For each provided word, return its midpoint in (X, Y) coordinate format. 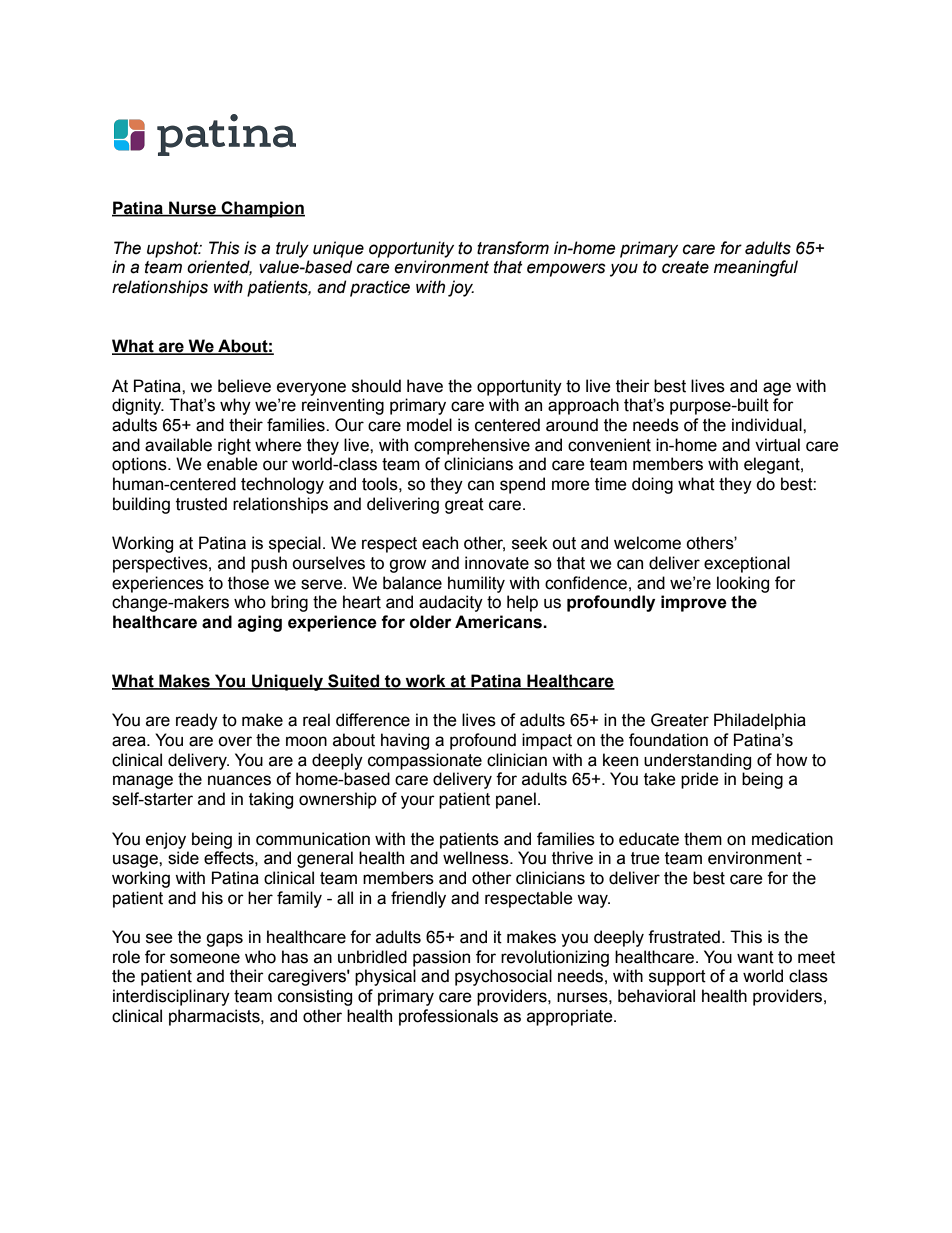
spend (522, 485)
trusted (201, 504)
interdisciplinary (171, 997)
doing (652, 485)
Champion (262, 209)
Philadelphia (760, 721)
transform (513, 248)
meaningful (756, 268)
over (235, 741)
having (405, 741)
